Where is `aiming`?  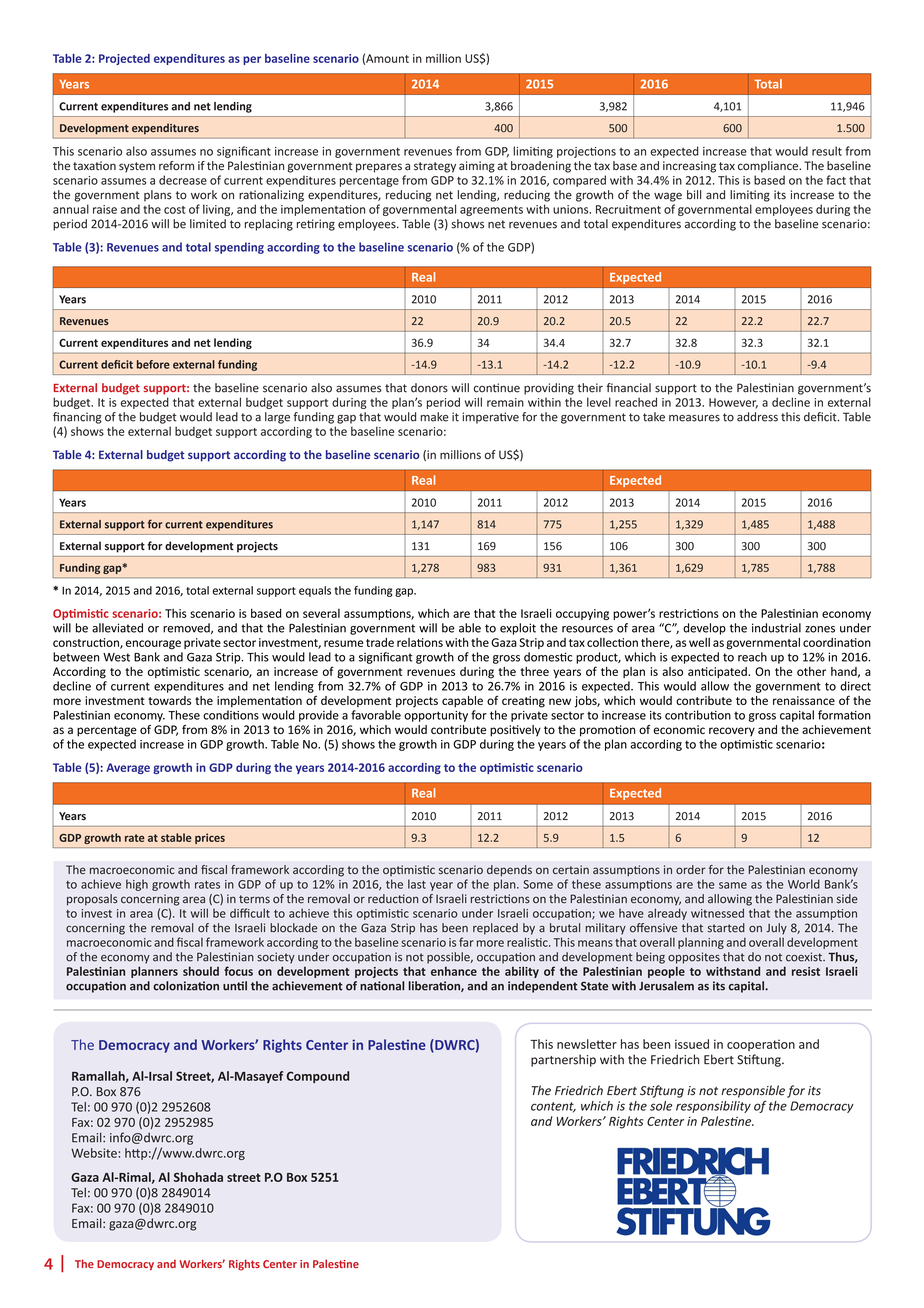
aiming is located at coordinates (477, 167).
